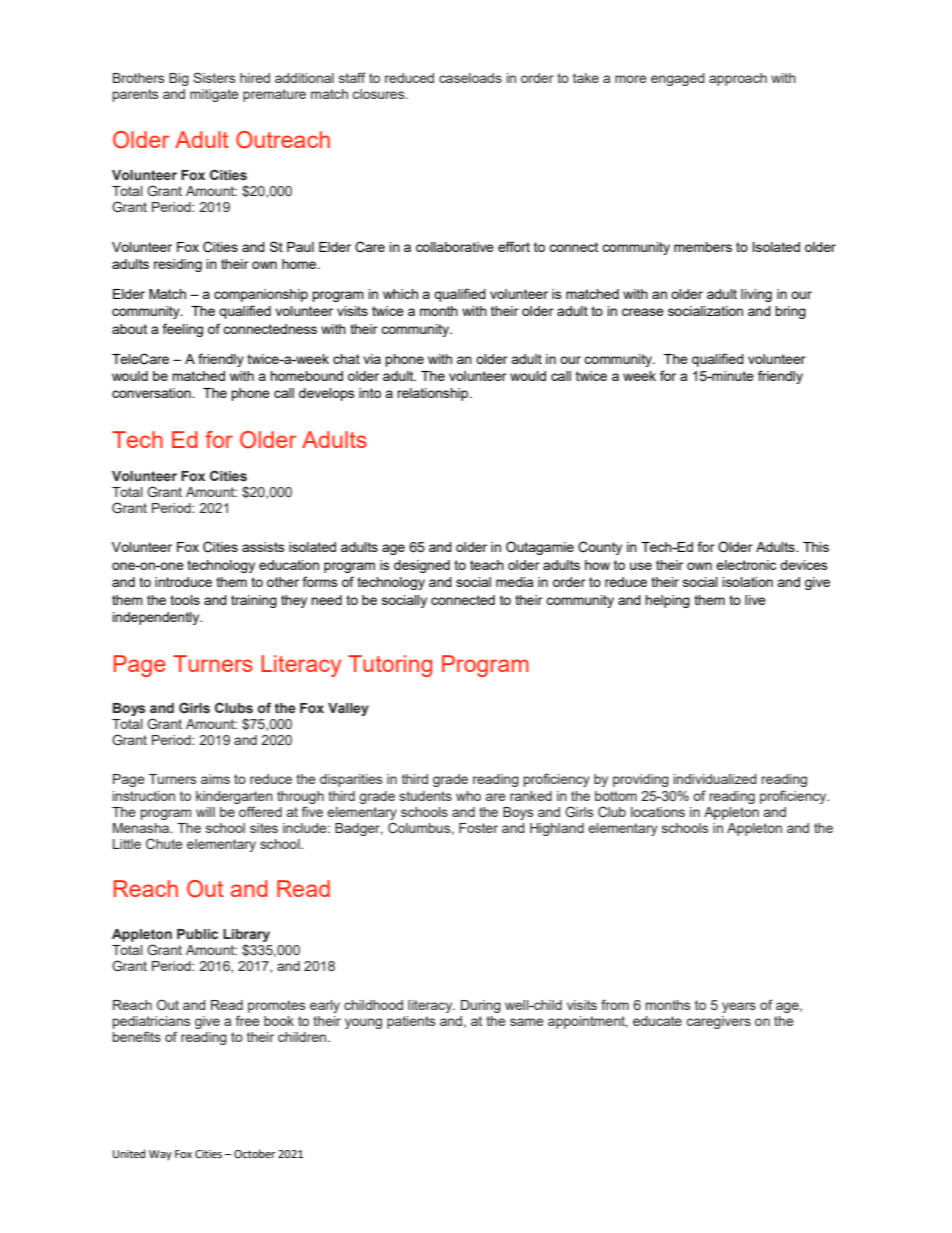  Describe the element at coordinates (152, 393) in the screenshot. I see `conversation` at that location.
